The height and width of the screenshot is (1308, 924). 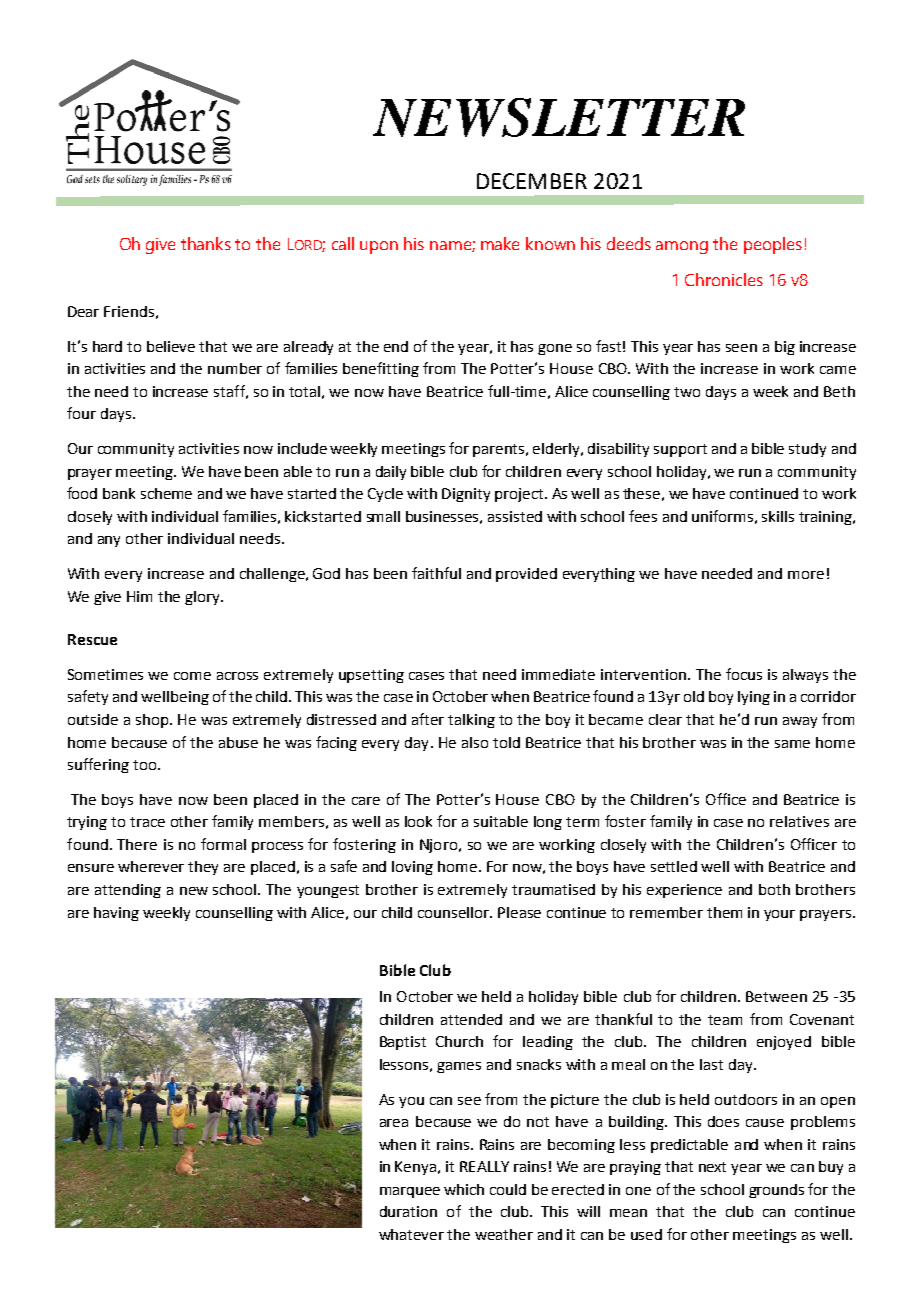 What do you see at coordinates (151, 866) in the screenshot?
I see `wherever` at bounding box center [151, 866].
